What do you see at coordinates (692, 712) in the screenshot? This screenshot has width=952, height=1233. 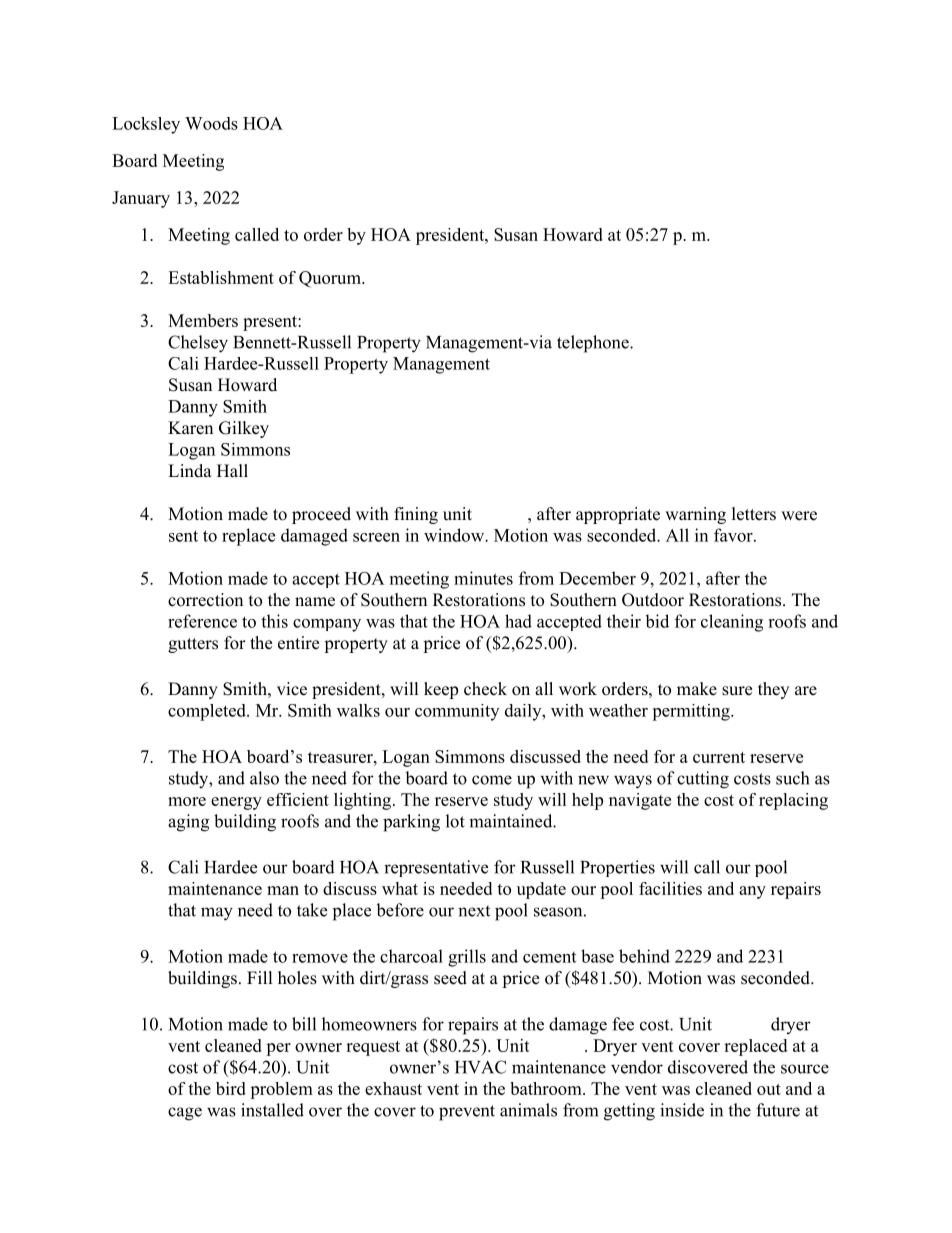 I see `permitting` at bounding box center [692, 712].
